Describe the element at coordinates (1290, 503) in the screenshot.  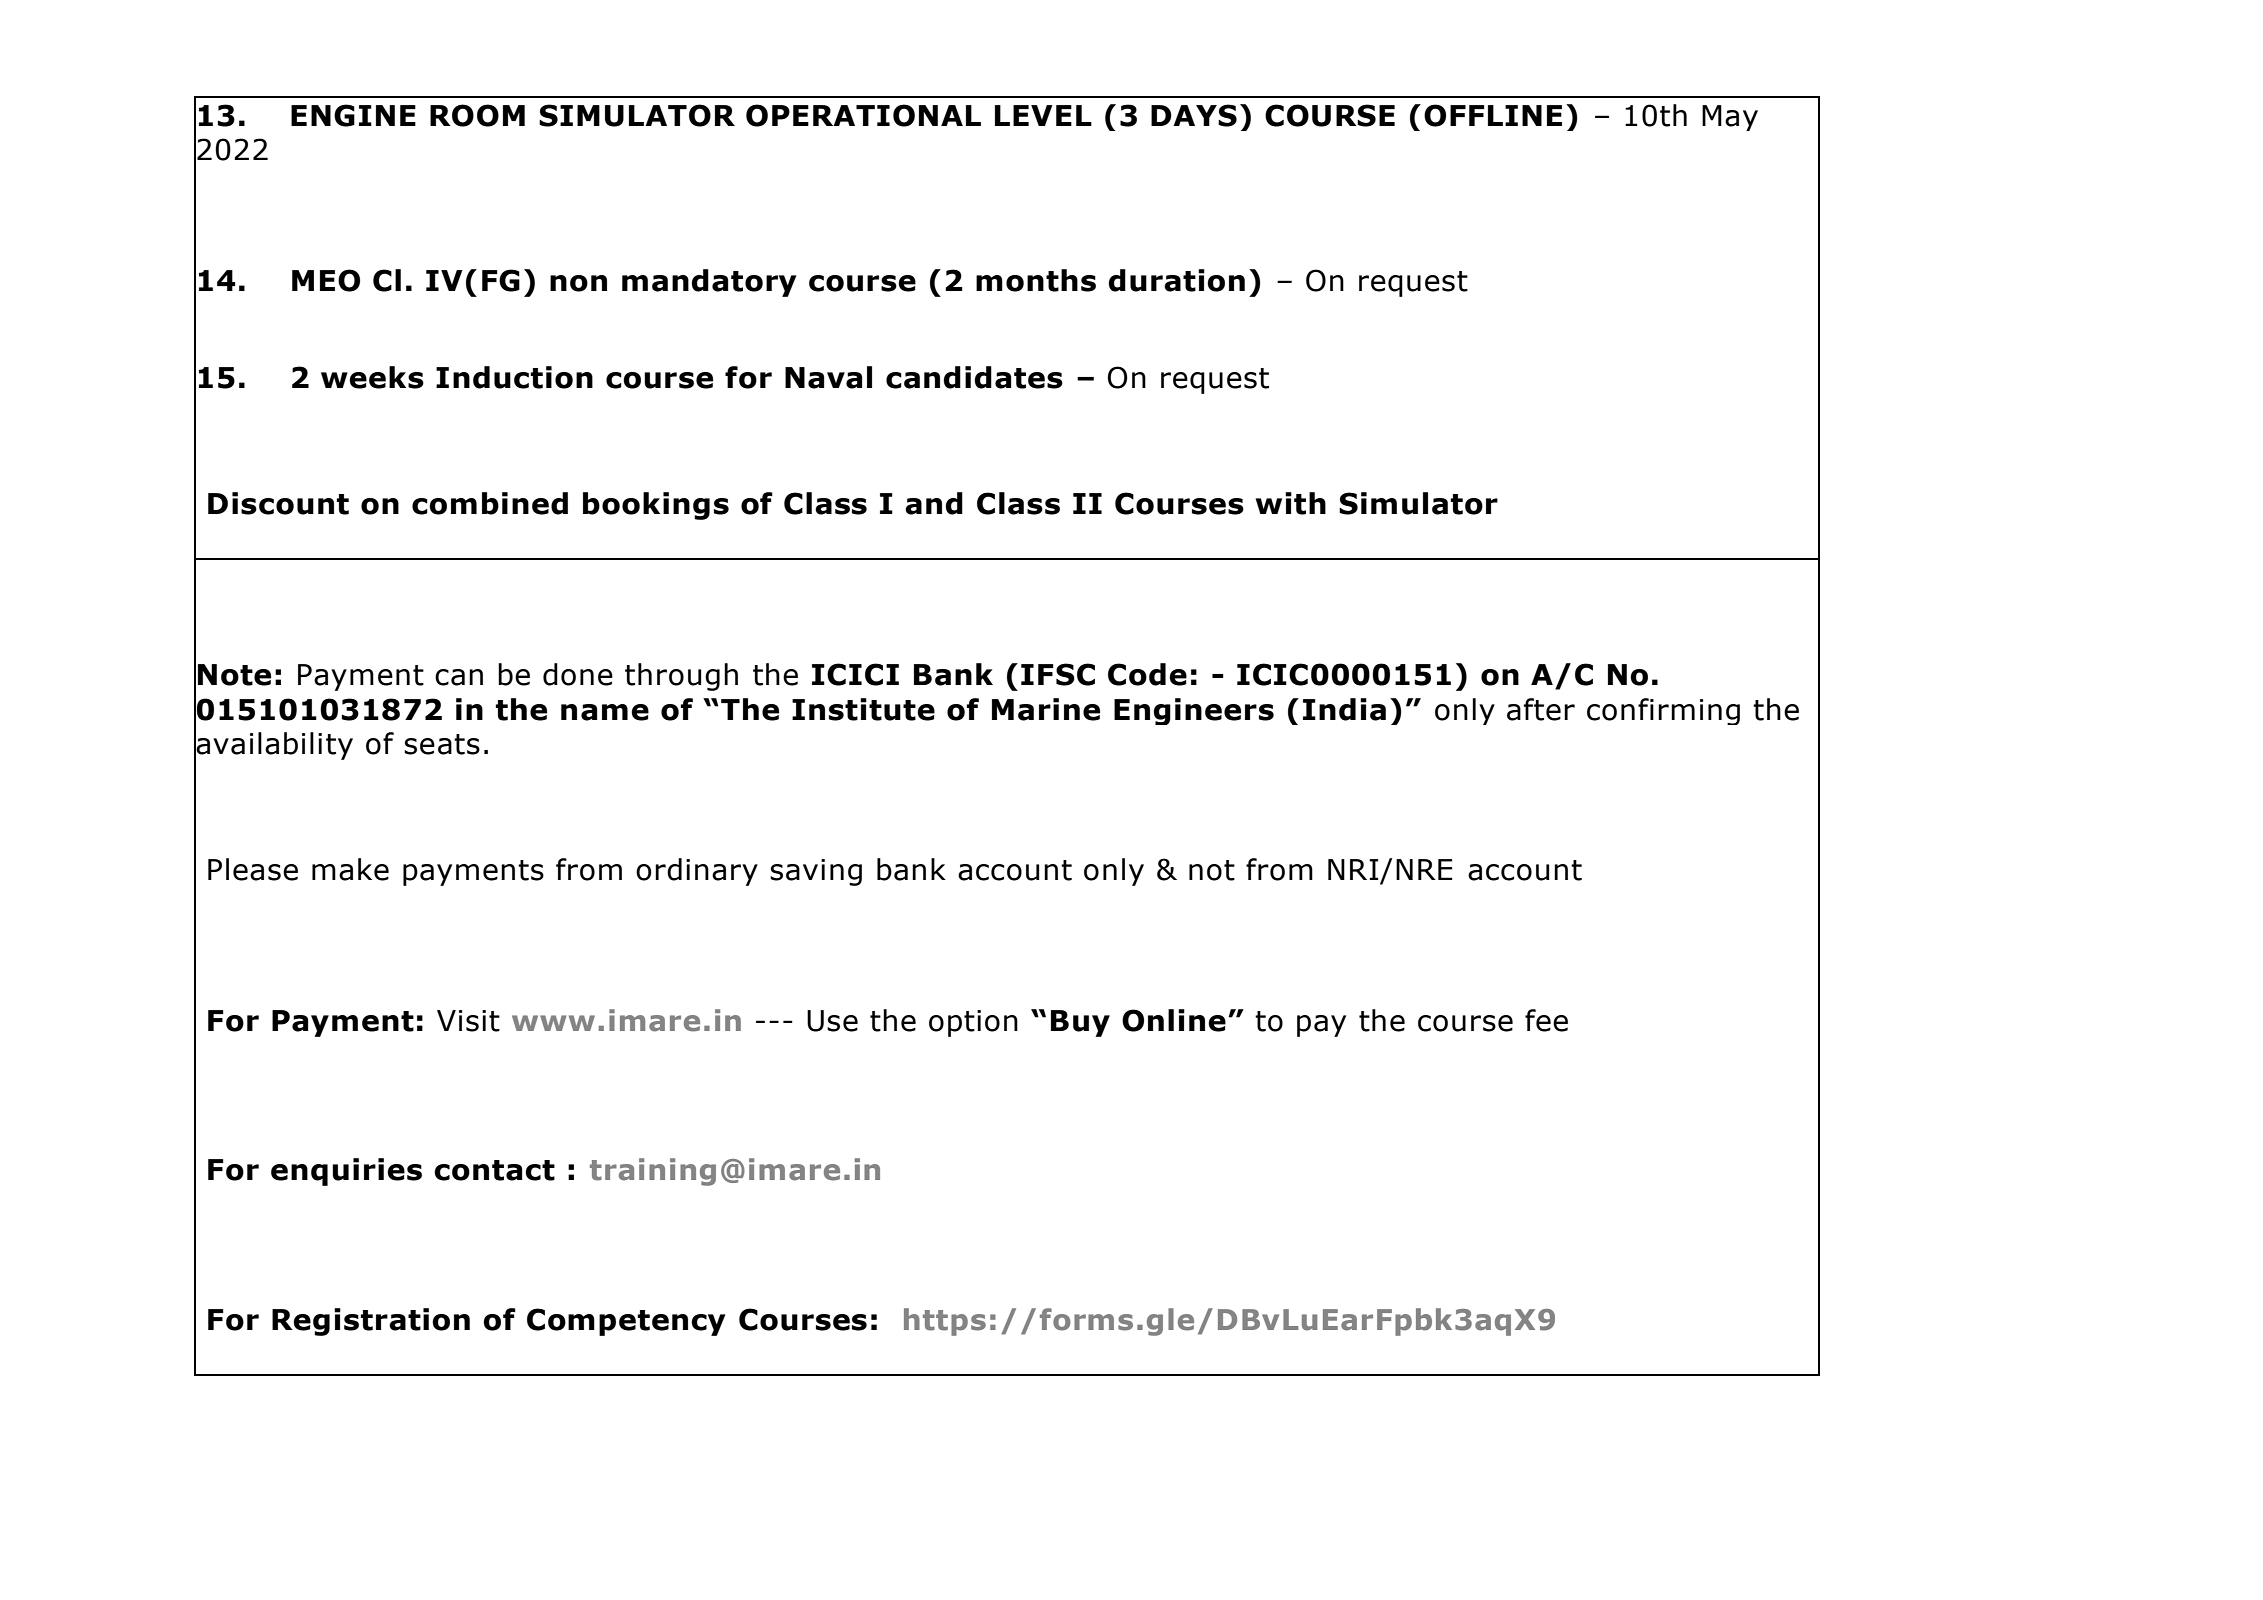
I see `with` at that location.
